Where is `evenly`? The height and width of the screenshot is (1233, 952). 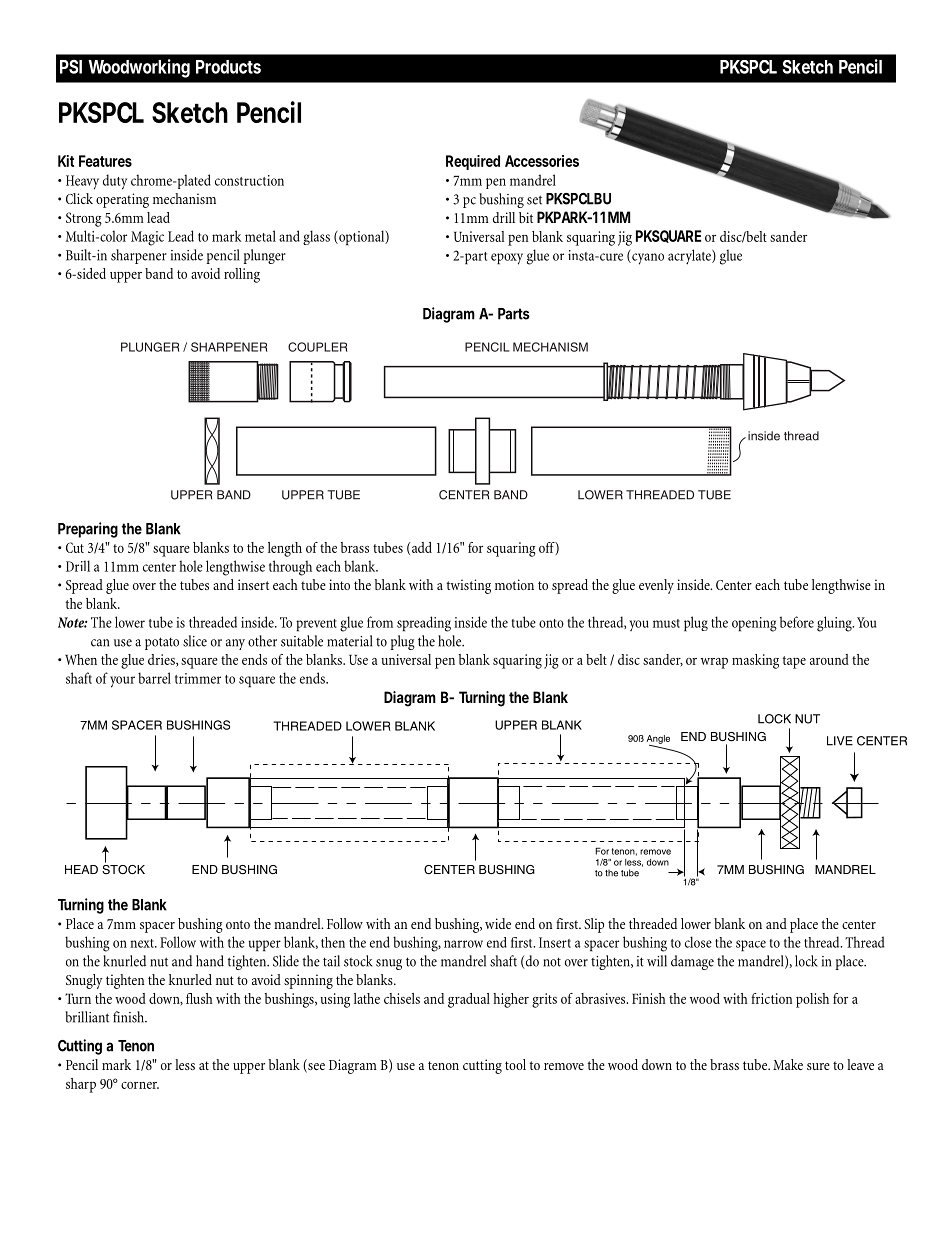
evenly is located at coordinates (656, 586).
